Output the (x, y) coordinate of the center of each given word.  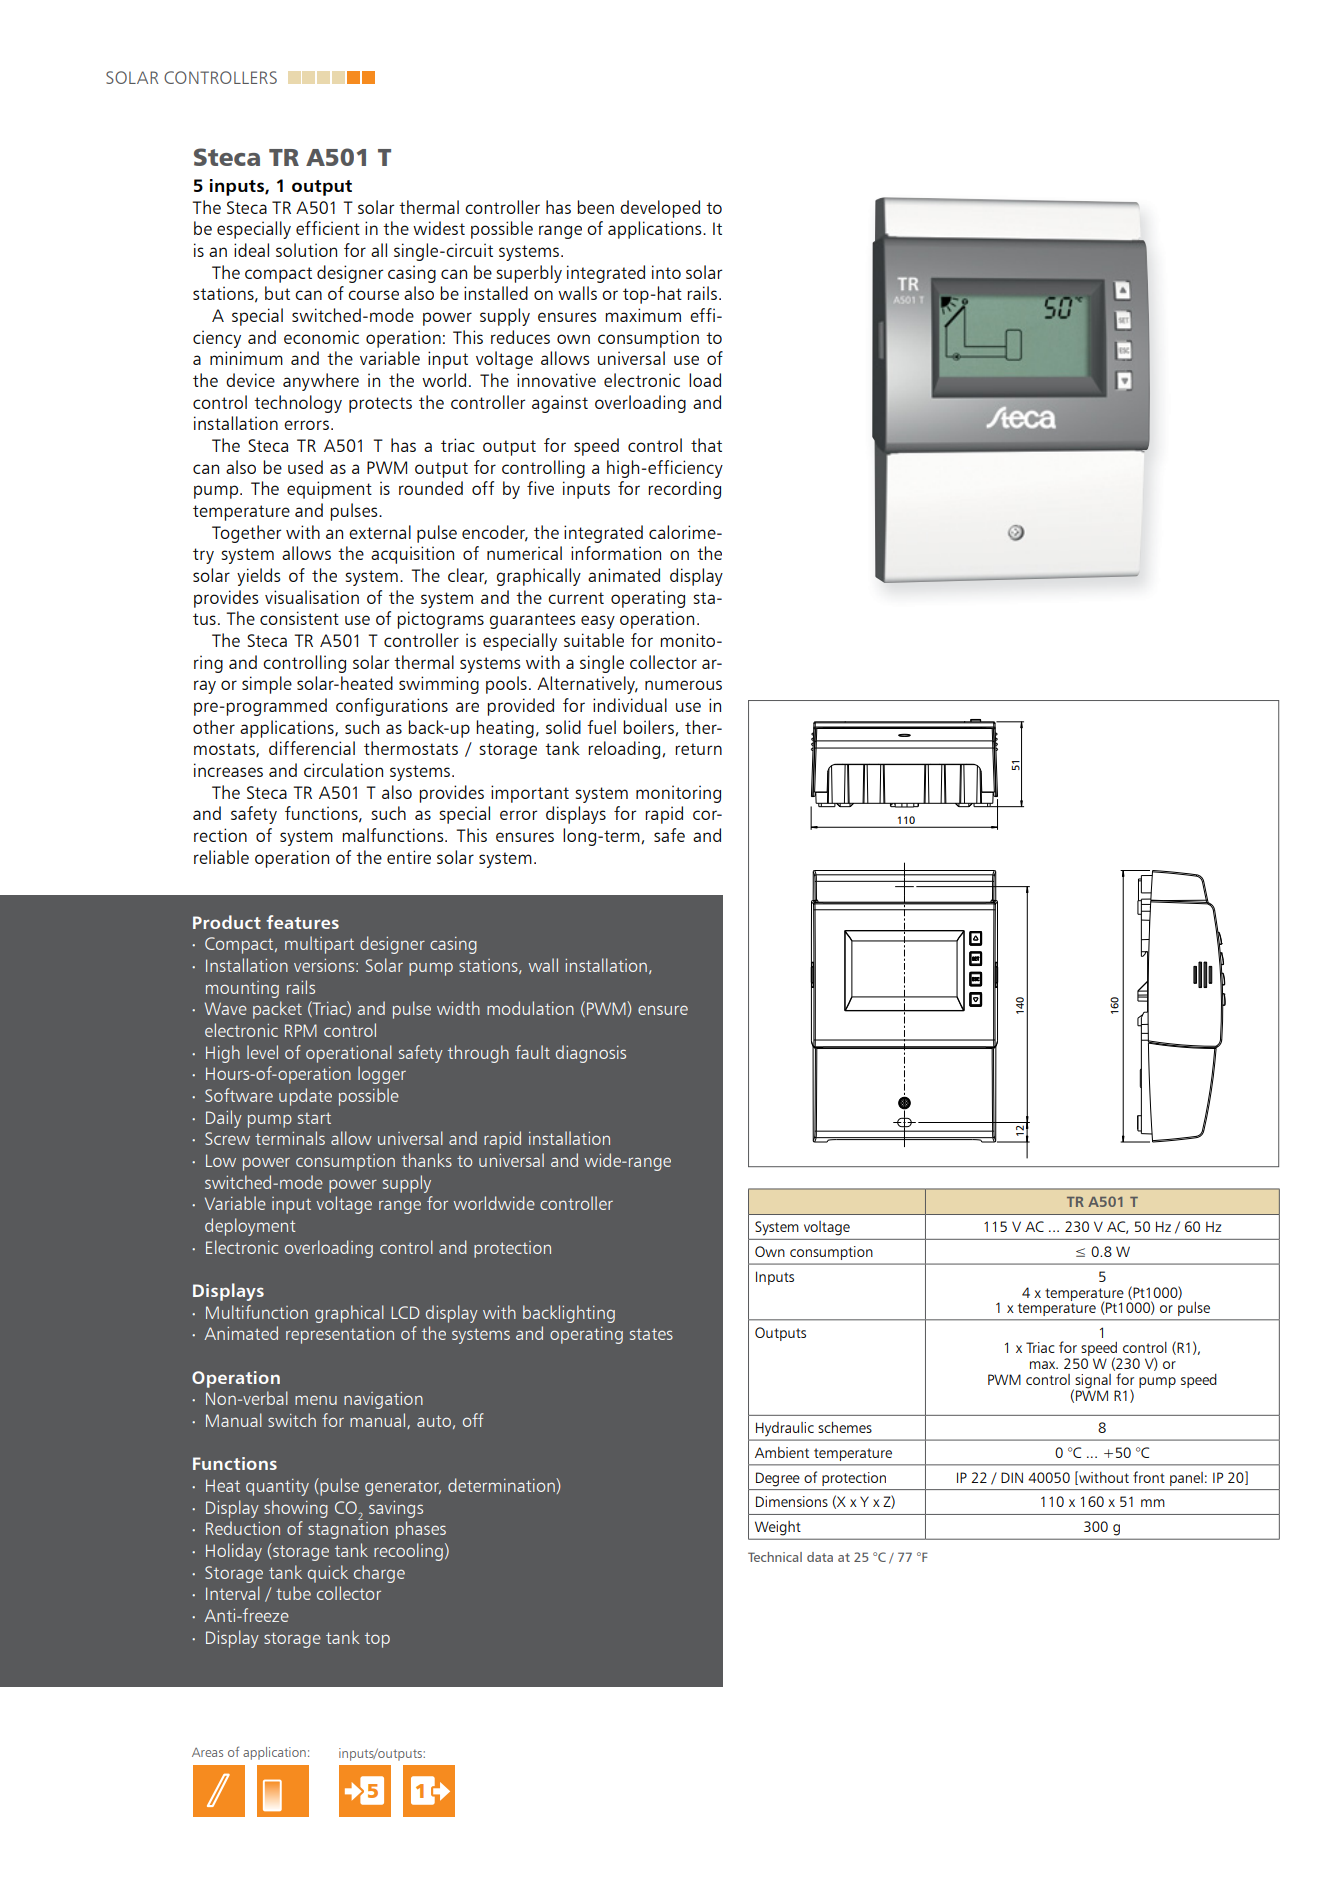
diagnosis (591, 1054)
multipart (319, 945)
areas (207, 1752)
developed (660, 209)
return (699, 749)
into (666, 272)
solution (306, 250)
